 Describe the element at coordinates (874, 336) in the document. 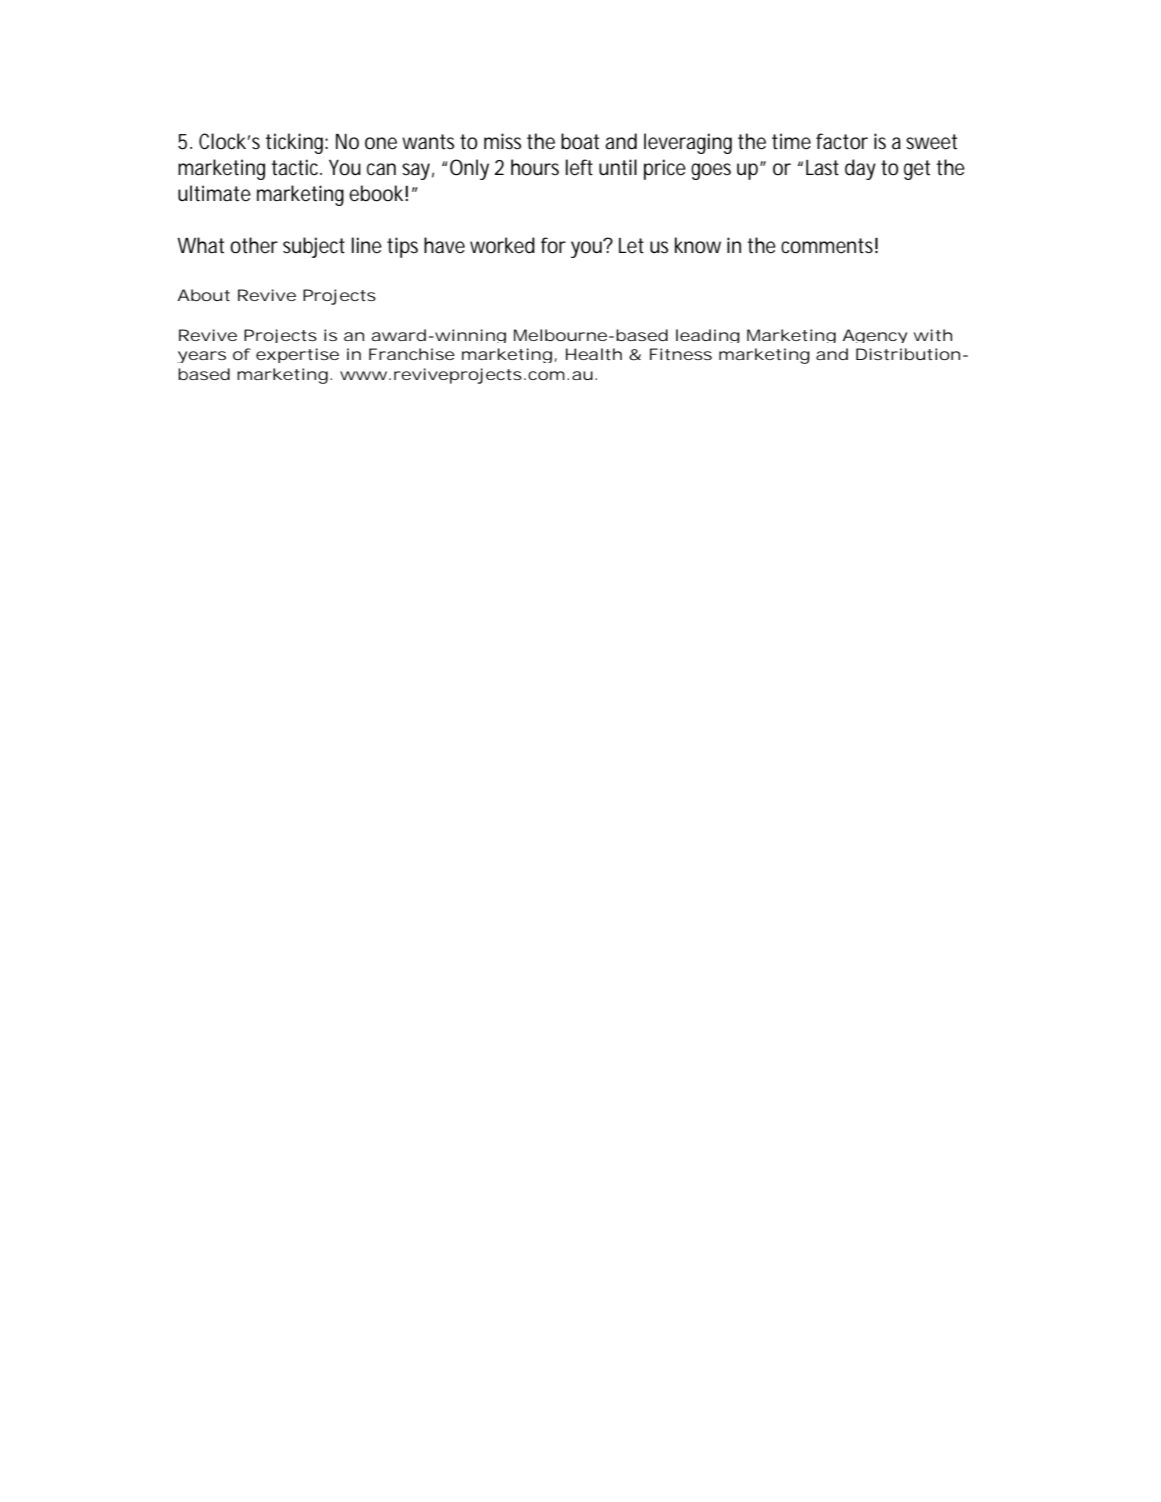

I see `Agency` at that location.
